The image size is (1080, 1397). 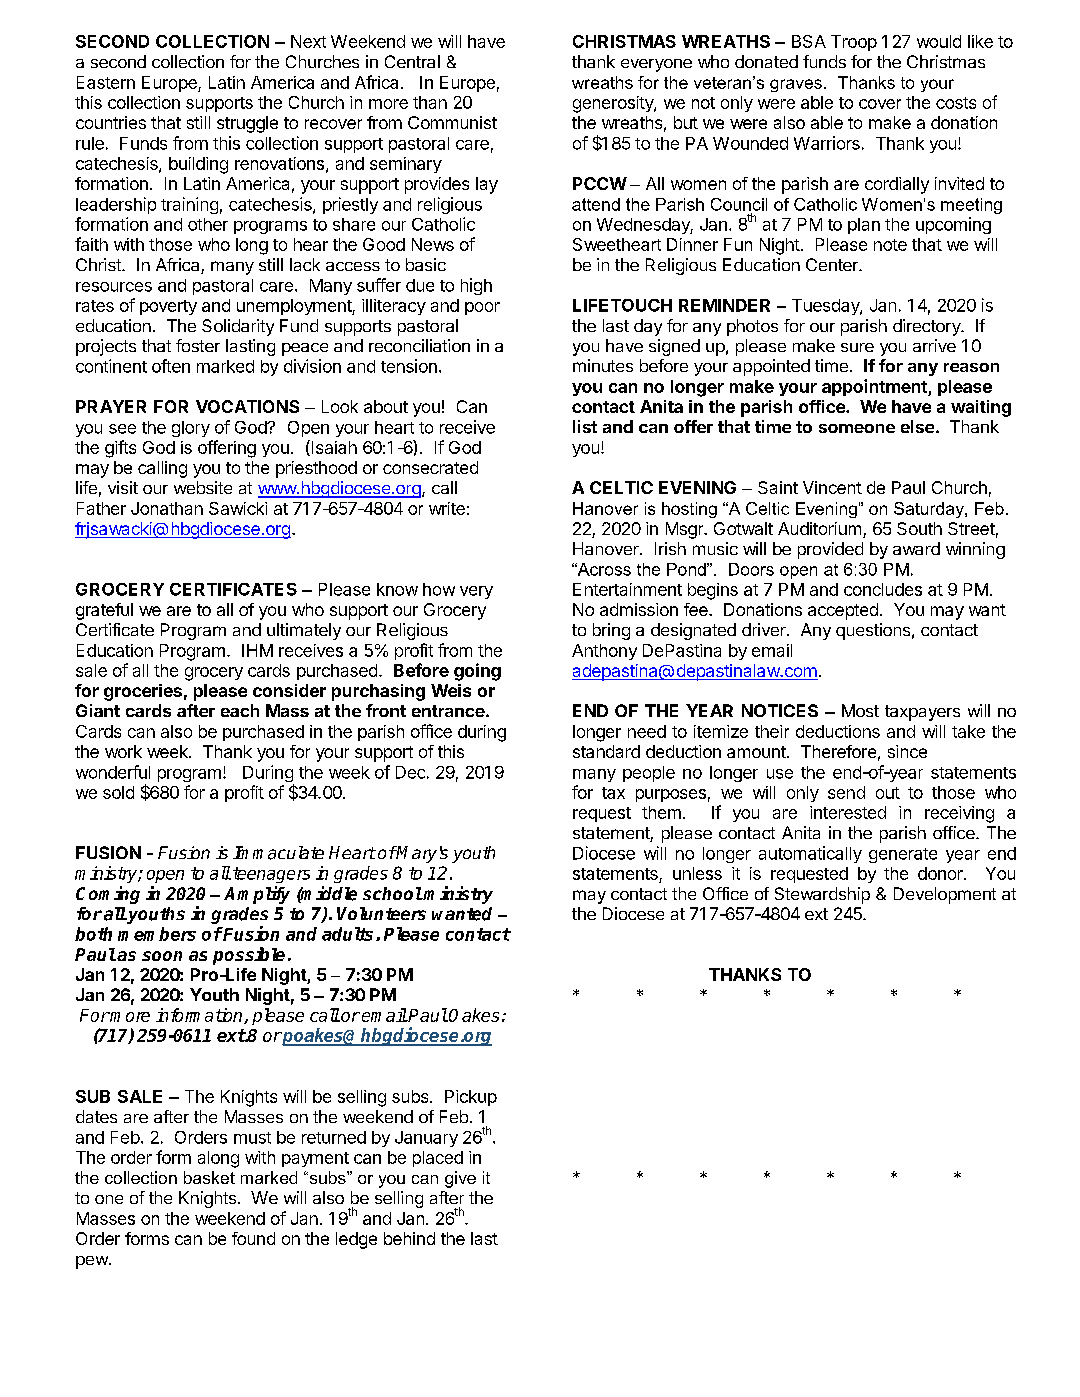 I want to click on Troop, so click(x=854, y=43).
